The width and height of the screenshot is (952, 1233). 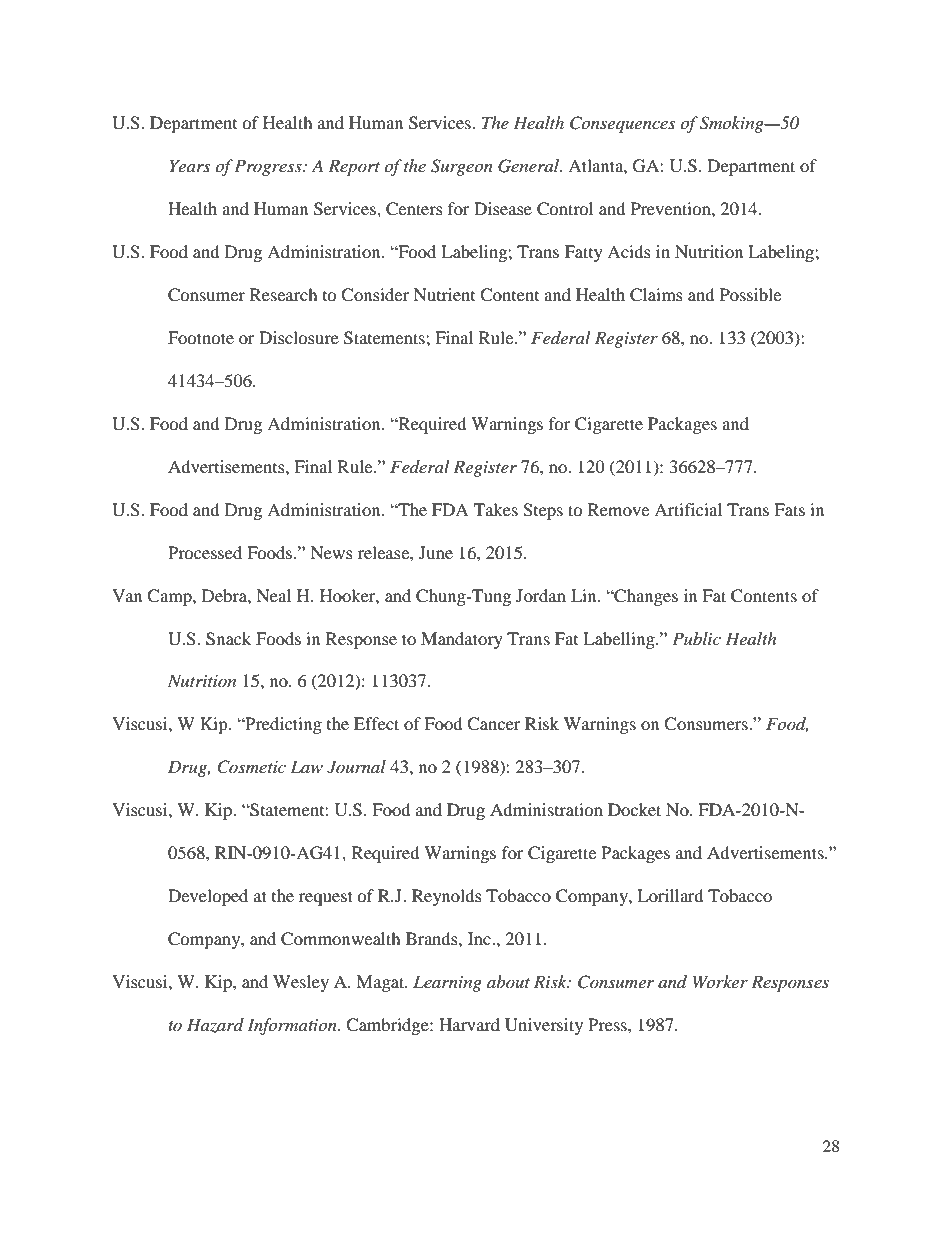 I want to click on Cosmetic, so click(x=251, y=767).
